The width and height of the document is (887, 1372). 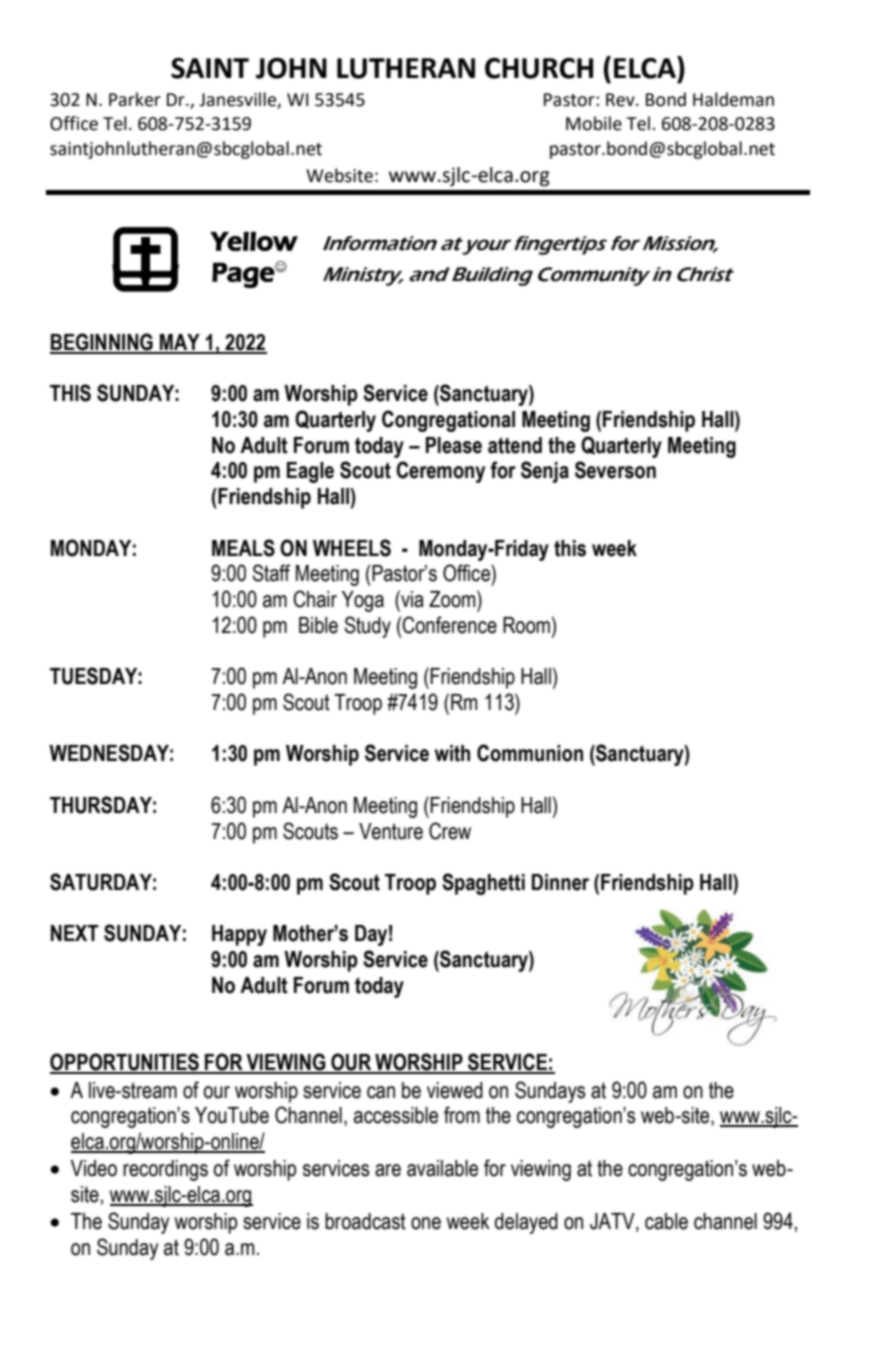 I want to click on are, so click(x=388, y=1170).
